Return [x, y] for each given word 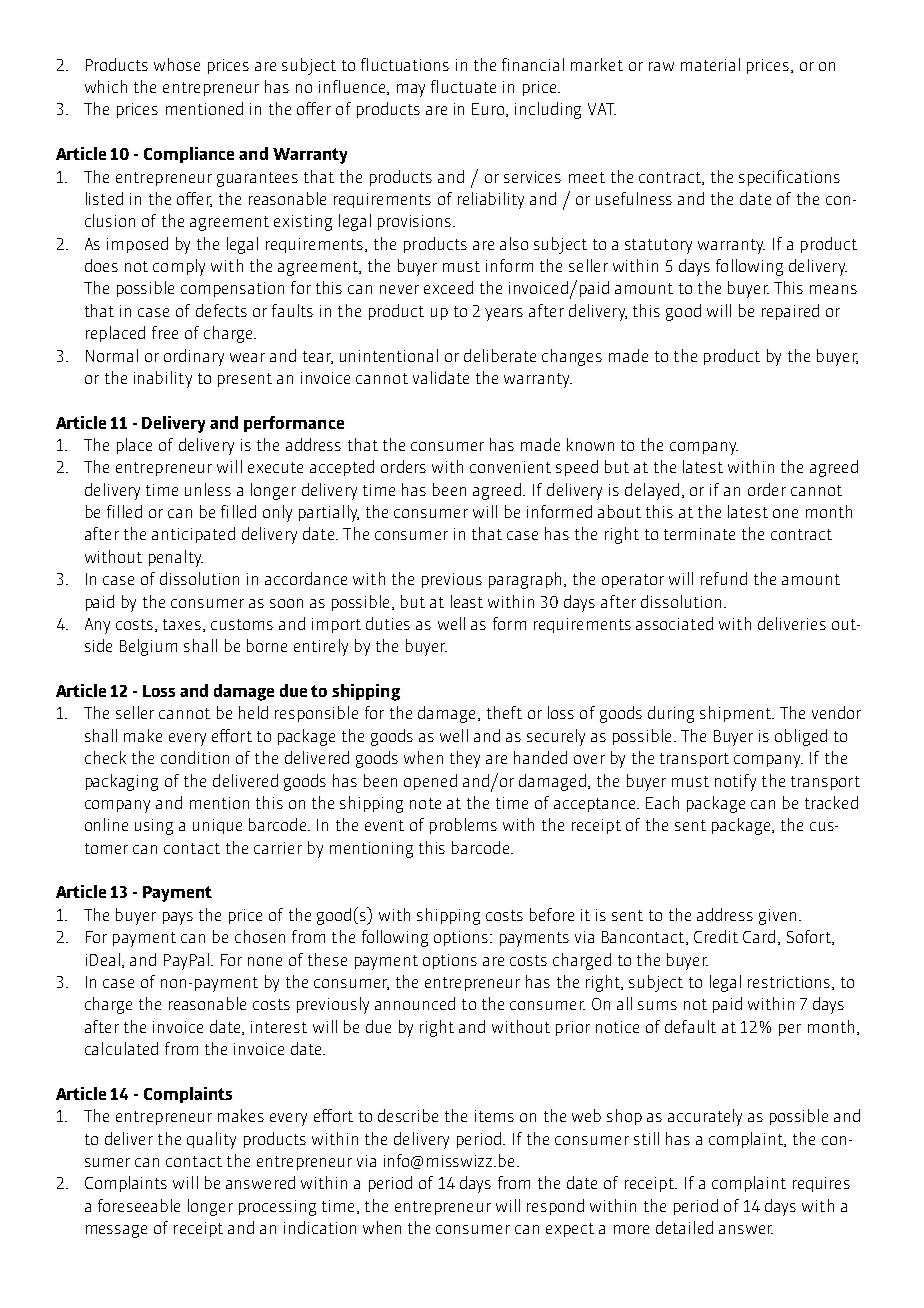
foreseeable [139, 1205]
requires [821, 1184]
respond [555, 1207]
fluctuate [463, 86]
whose [177, 64]
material [710, 64]
